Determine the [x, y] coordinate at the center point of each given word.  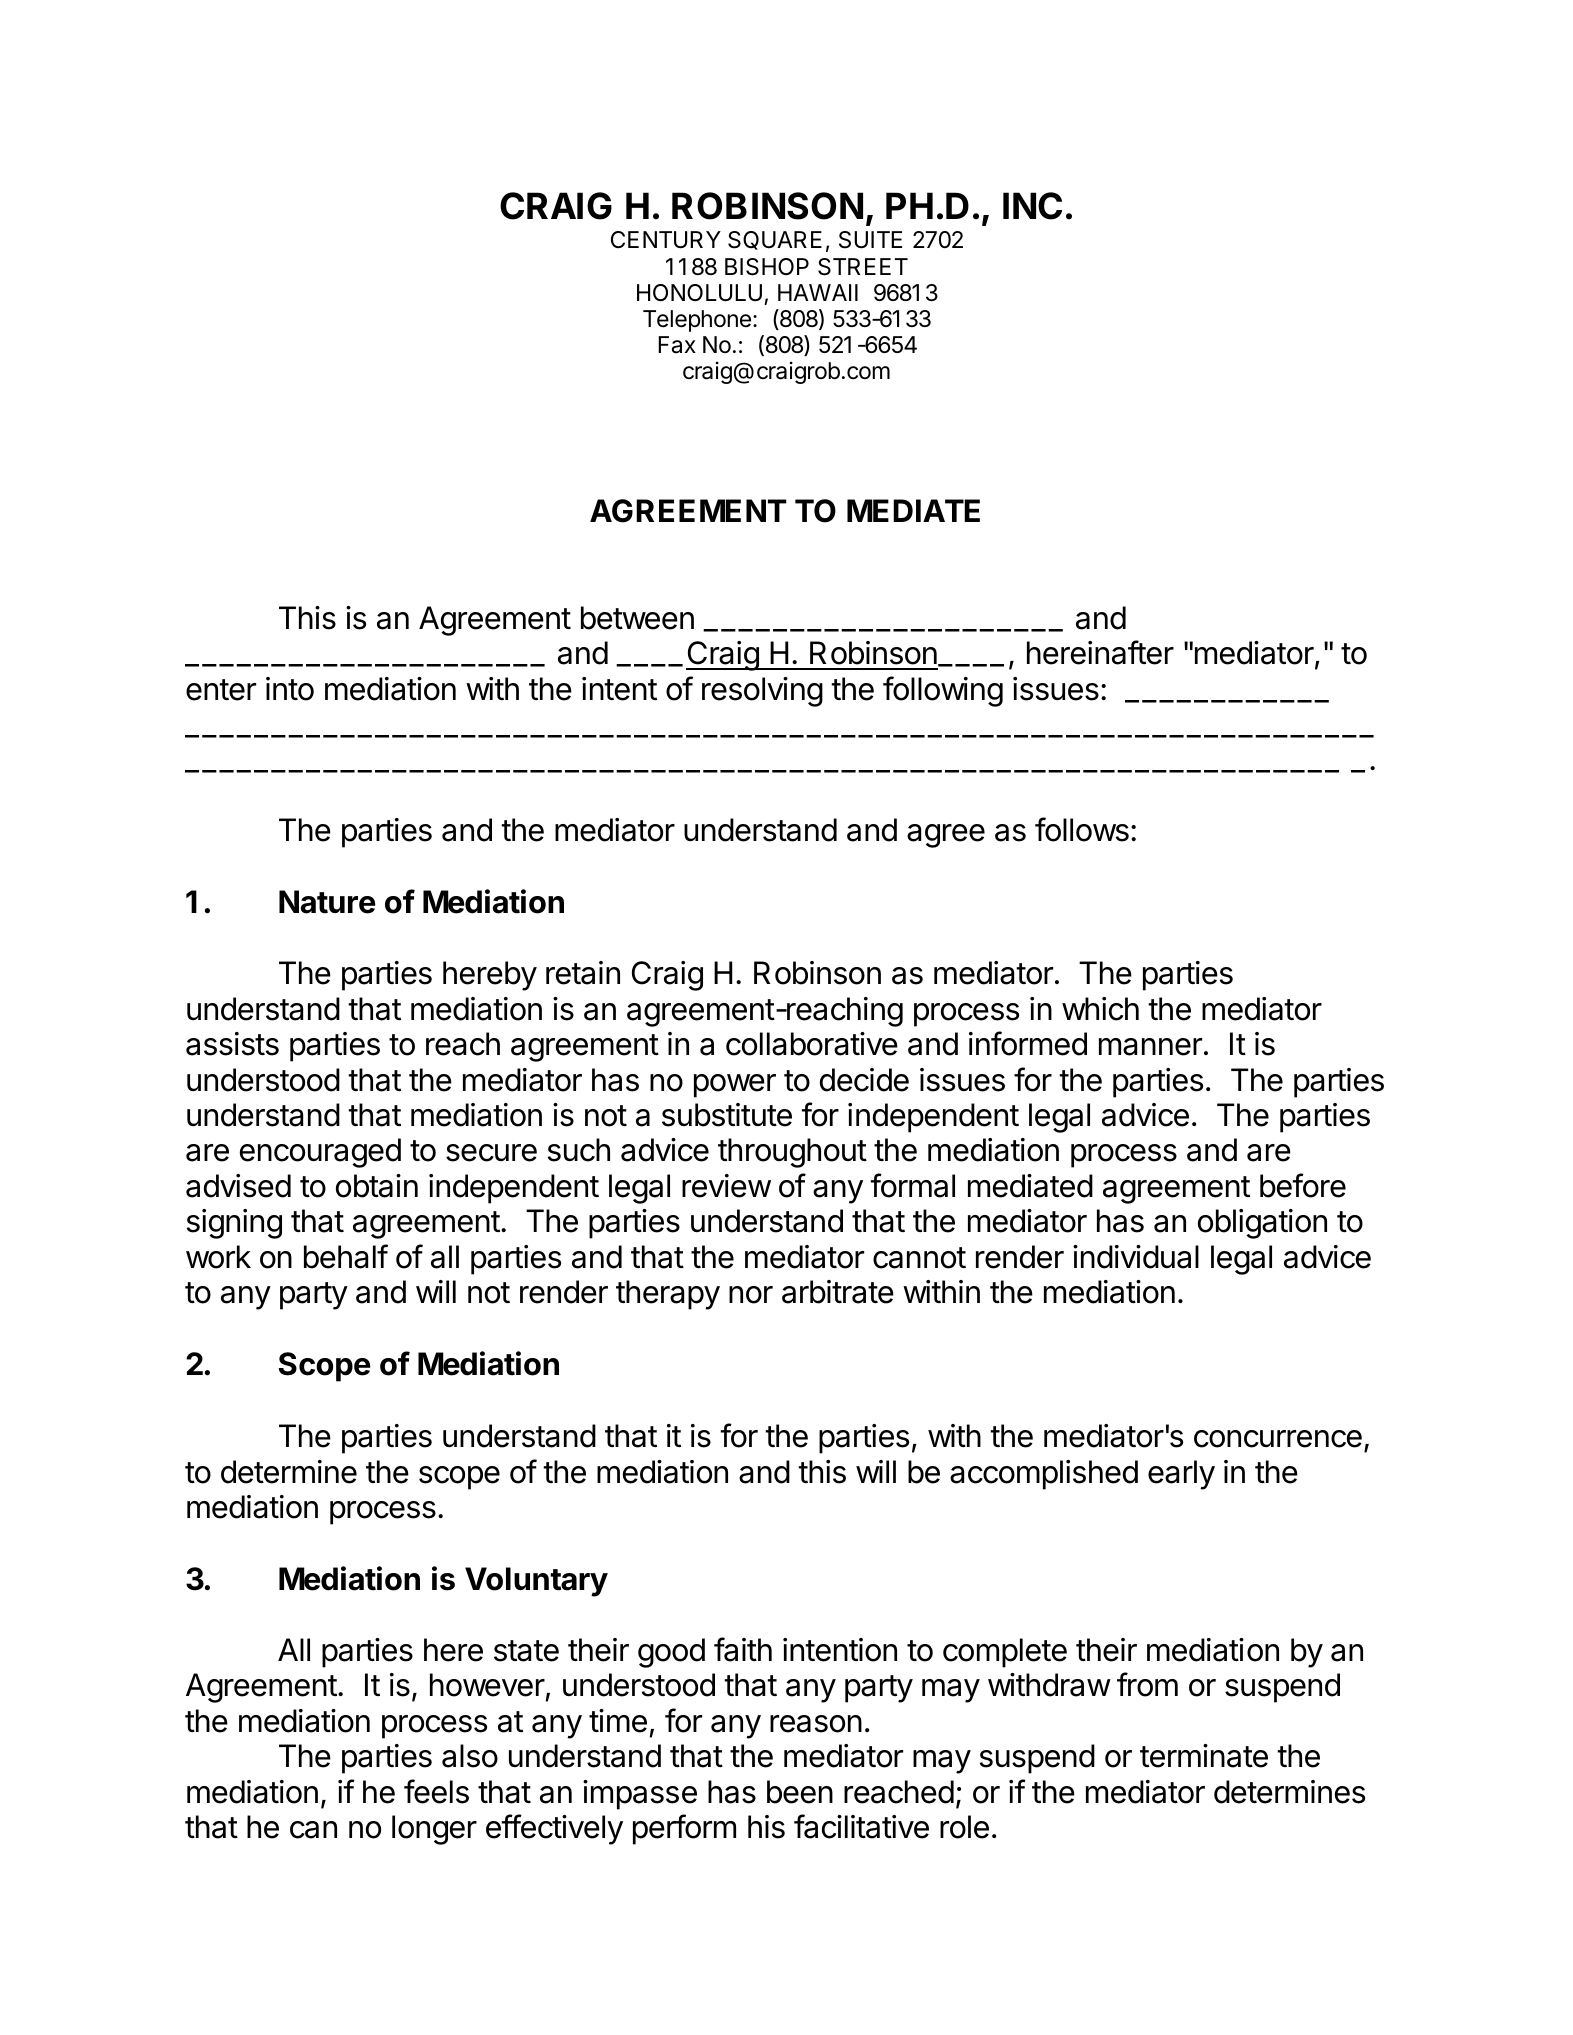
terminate [1204, 1756]
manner [1150, 1047]
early [1181, 1475]
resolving [762, 692]
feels [436, 1791]
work [218, 1257]
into [290, 689]
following [943, 691]
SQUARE [775, 240]
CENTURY [666, 240]
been [800, 1792]
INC [1032, 206]
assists [232, 1044]
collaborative [812, 1044]
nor [751, 1295]
